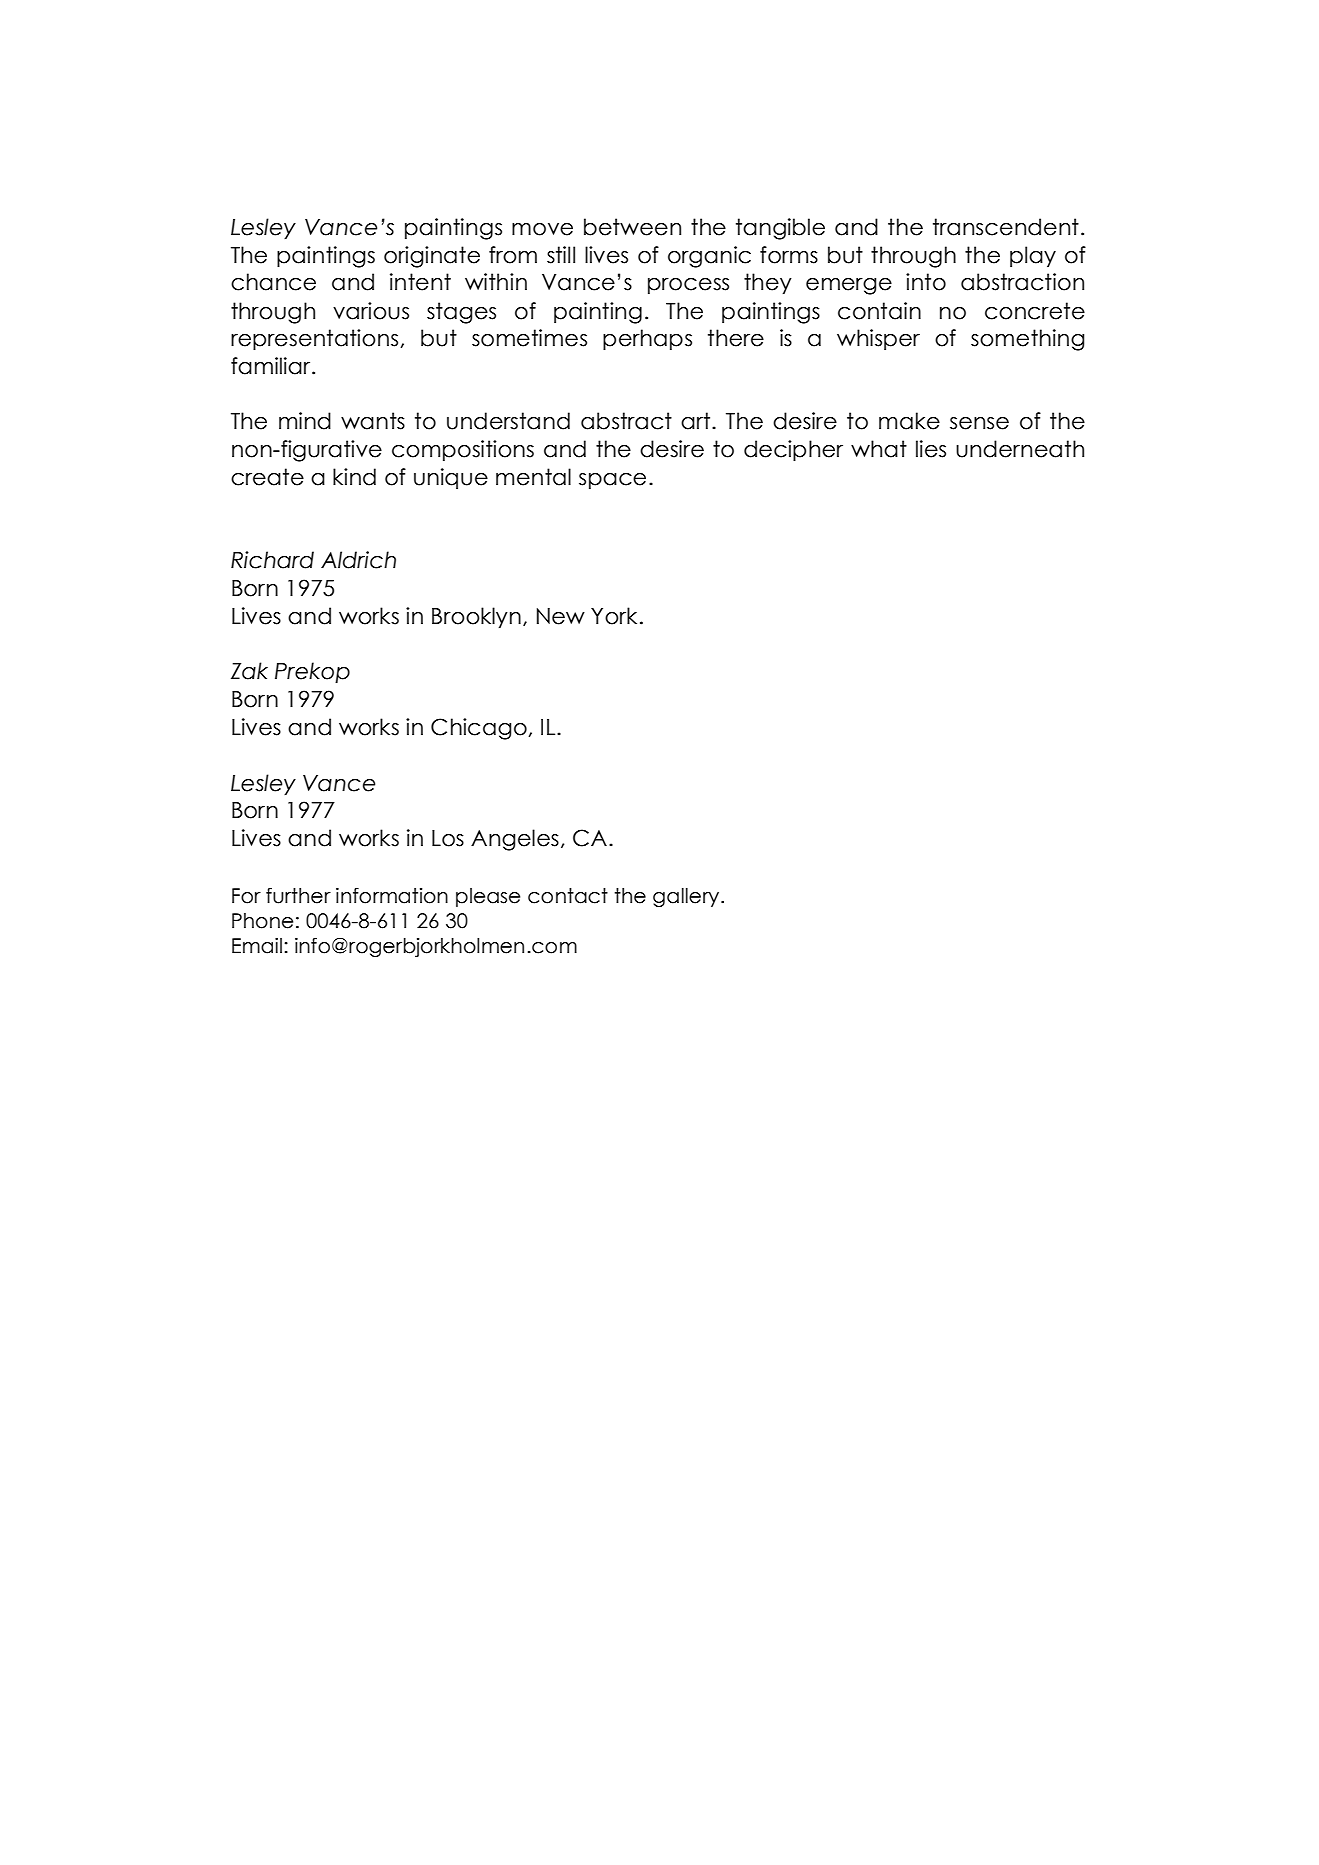  What do you see at coordinates (358, 560) in the document?
I see `Aldrich` at bounding box center [358, 560].
